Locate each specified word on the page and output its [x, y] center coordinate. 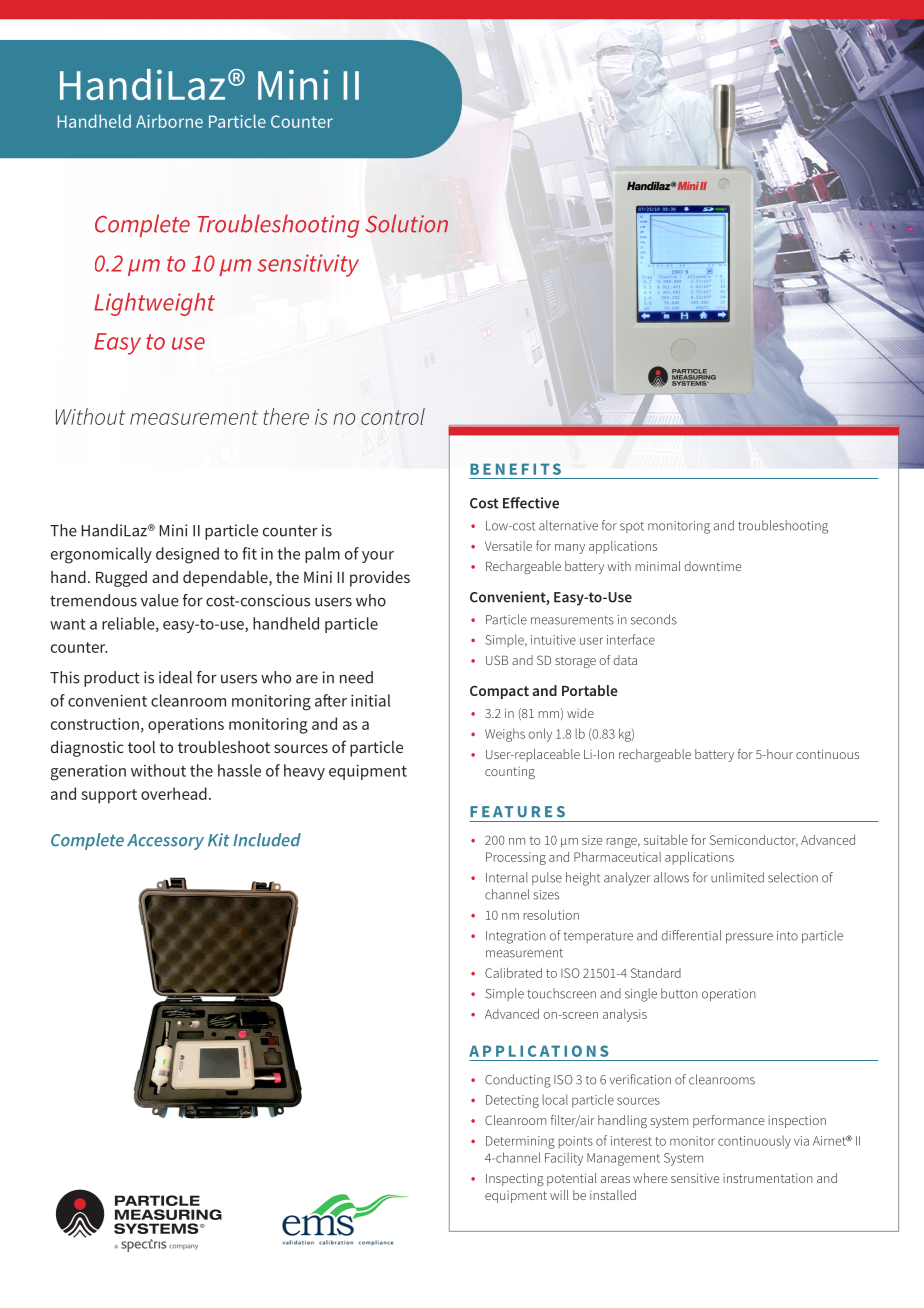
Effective [531, 503]
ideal [175, 677]
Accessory [165, 842]
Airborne [169, 121]
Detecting [512, 1101]
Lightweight [154, 304]
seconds [654, 619]
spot [632, 527]
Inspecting [515, 1179]
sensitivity [308, 265]
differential [691, 935]
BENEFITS [515, 469]
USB [497, 660]
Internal [507, 877]
